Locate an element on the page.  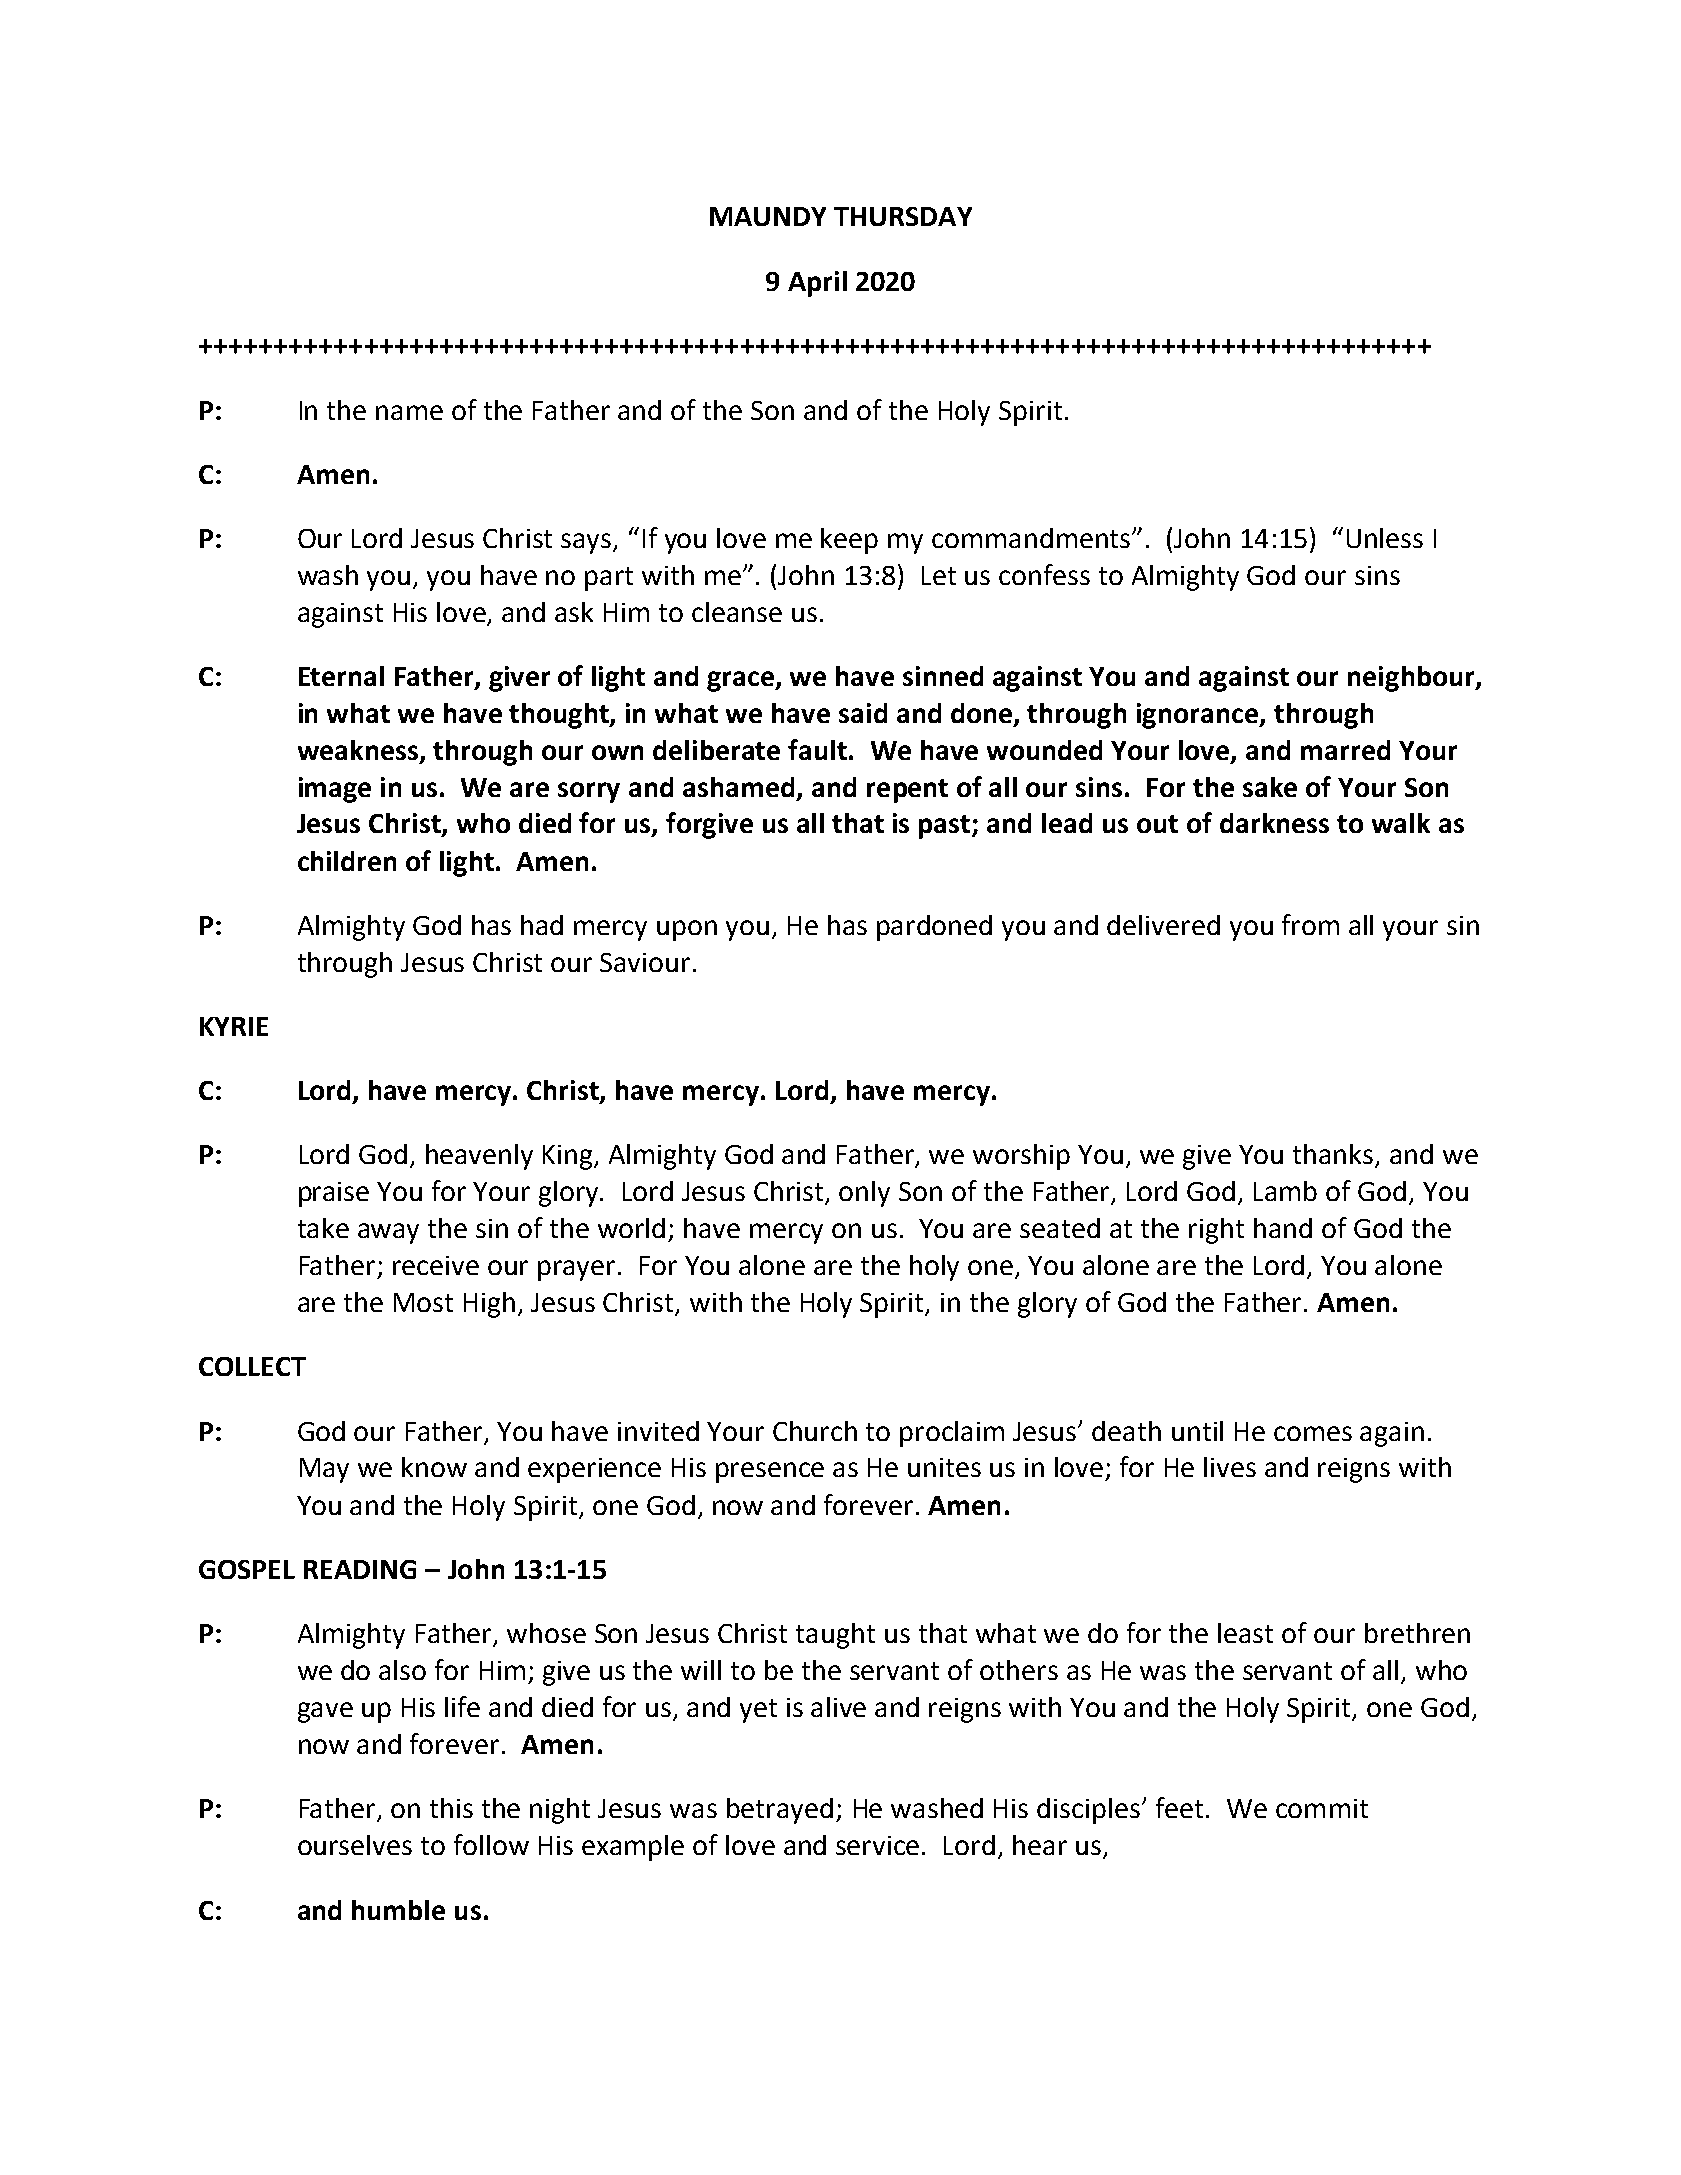
ourselves is located at coordinates (355, 1845).
